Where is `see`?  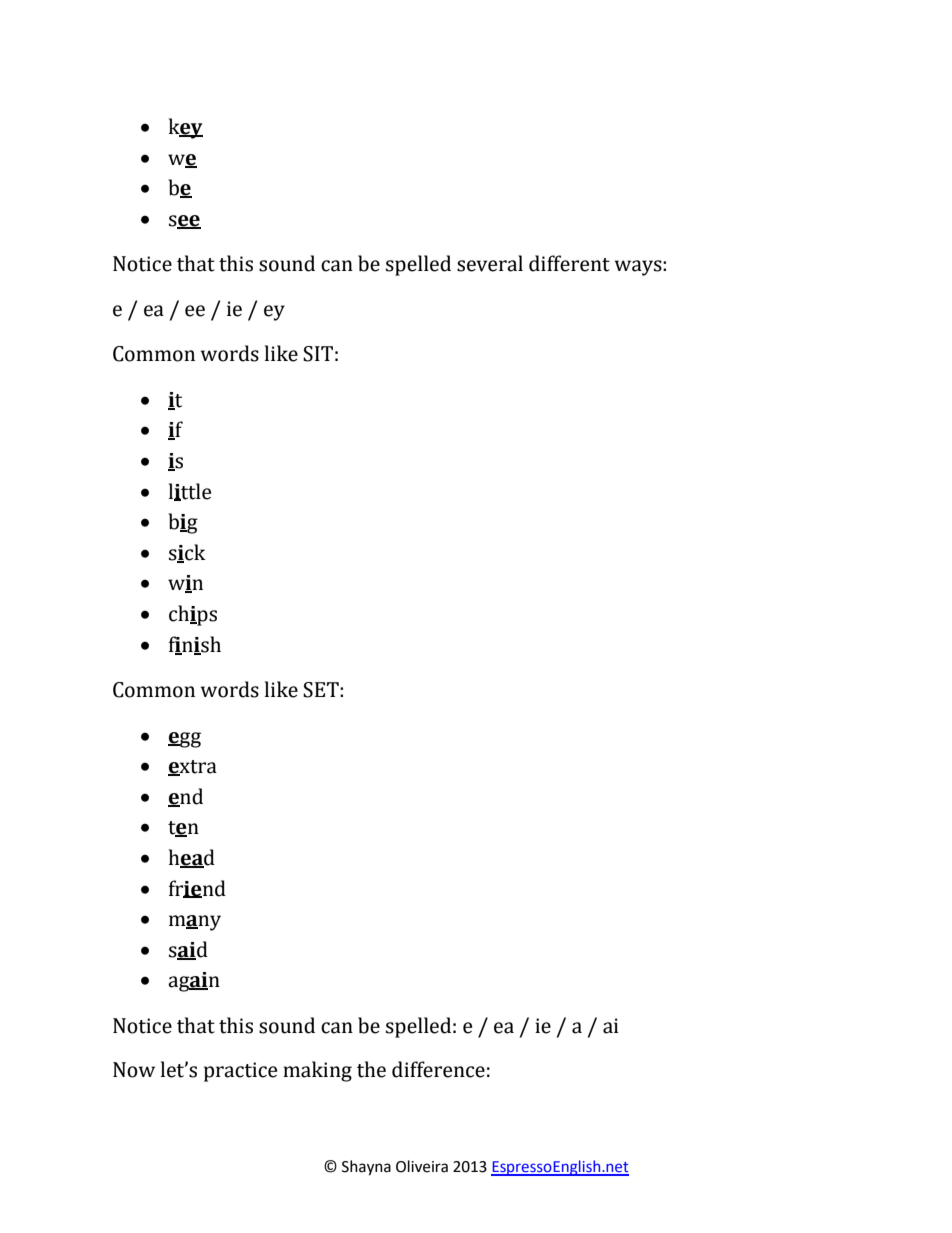
see is located at coordinates (185, 221).
